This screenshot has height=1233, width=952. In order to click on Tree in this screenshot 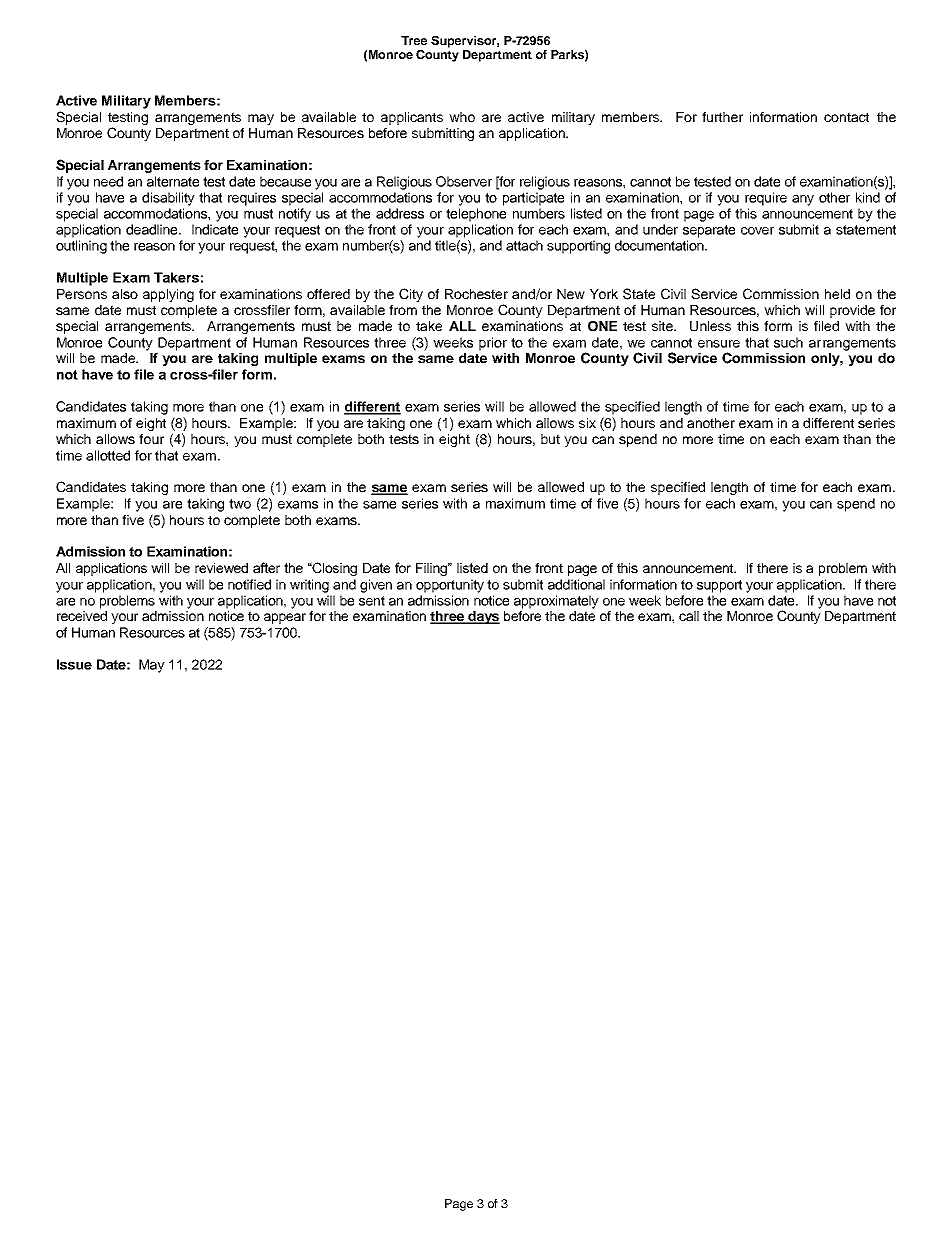, I will do `click(414, 40)`.
